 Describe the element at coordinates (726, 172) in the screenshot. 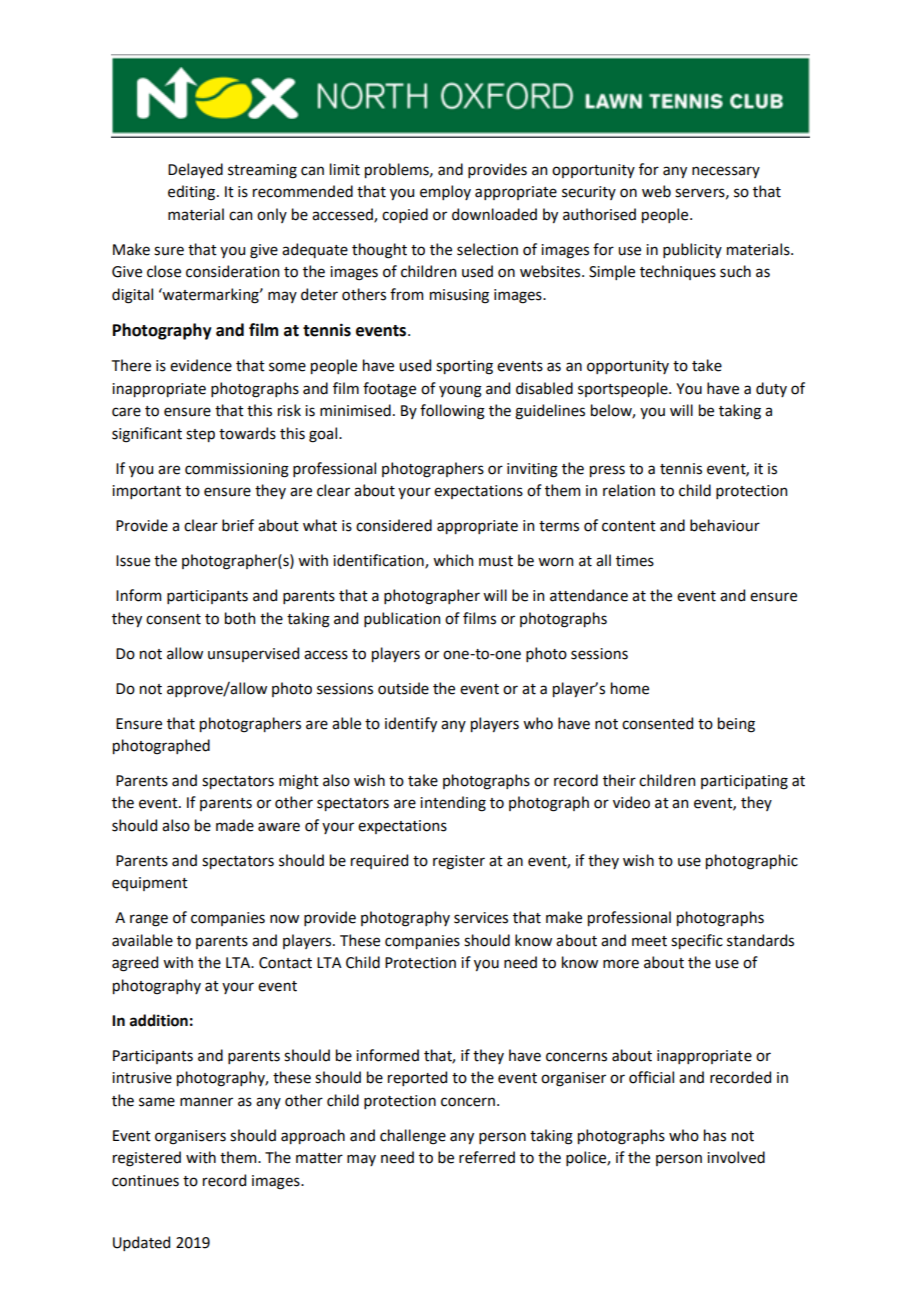

I see `necessary` at that location.
